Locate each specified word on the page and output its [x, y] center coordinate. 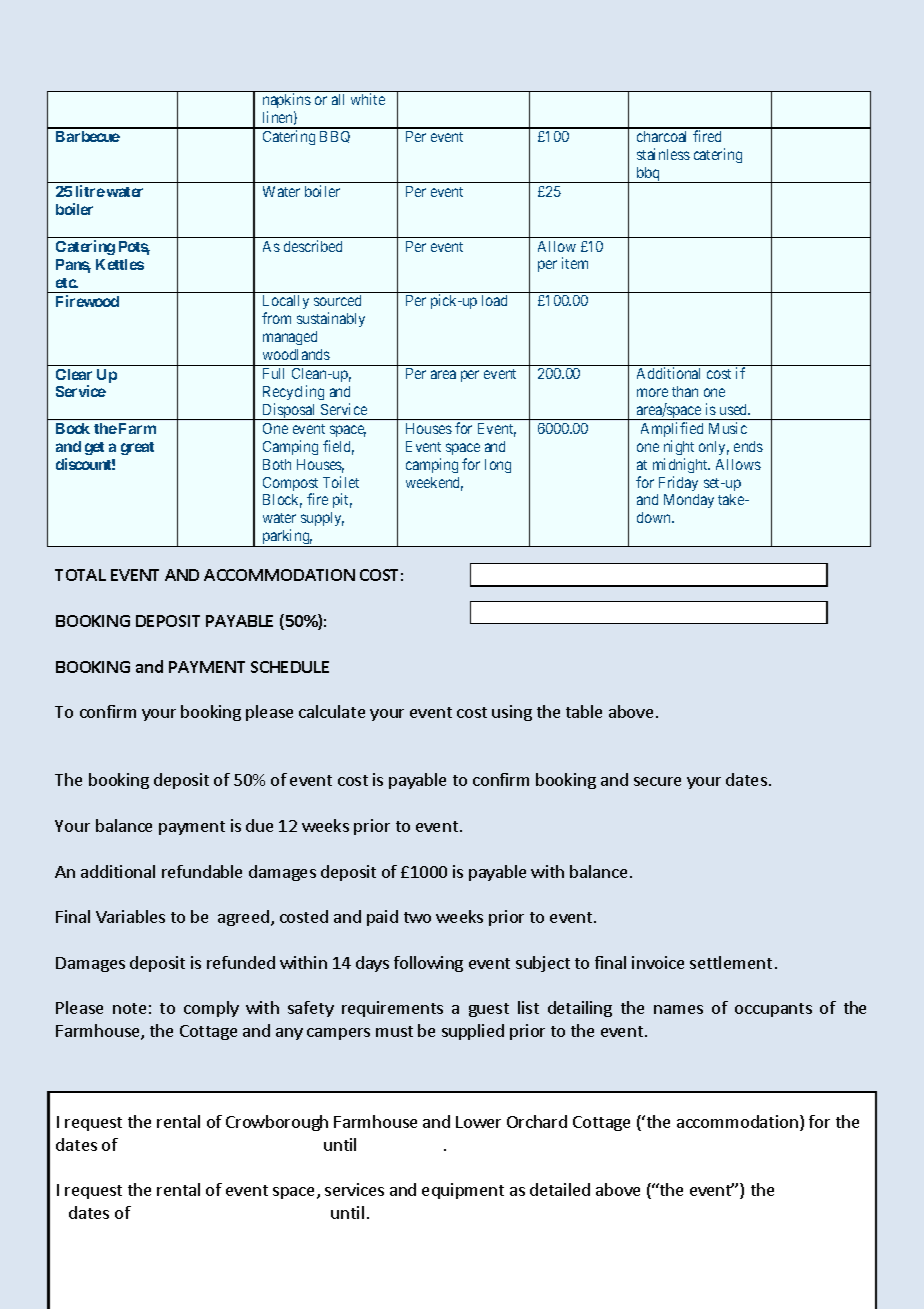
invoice [658, 962]
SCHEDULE [290, 667]
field [338, 447]
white [368, 99]
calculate [332, 711]
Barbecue [88, 136]
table [584, 711]
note [129, 1008]
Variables [130, 916]
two [417, 917]
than [685, 391]
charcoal [661, 136]
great [137, 448]
